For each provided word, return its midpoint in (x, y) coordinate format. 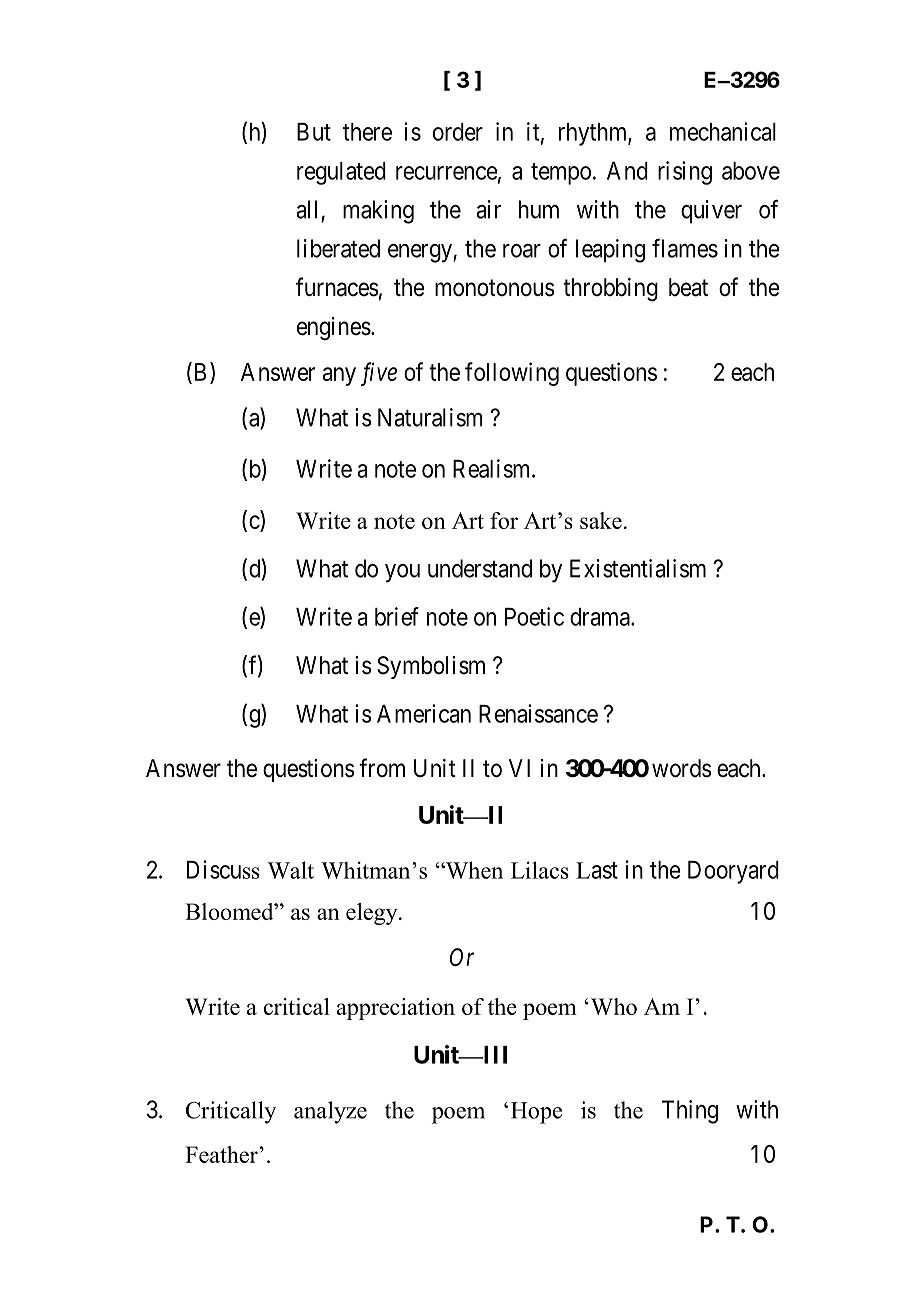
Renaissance (538, 713)
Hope (536, 1113)
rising (685, 173)
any (339, 376)
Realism (493, 468)
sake (601, 520)
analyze (330, 1112)
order (458, 132)
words (682, 768)
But (314, 132)
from (382, 768)
